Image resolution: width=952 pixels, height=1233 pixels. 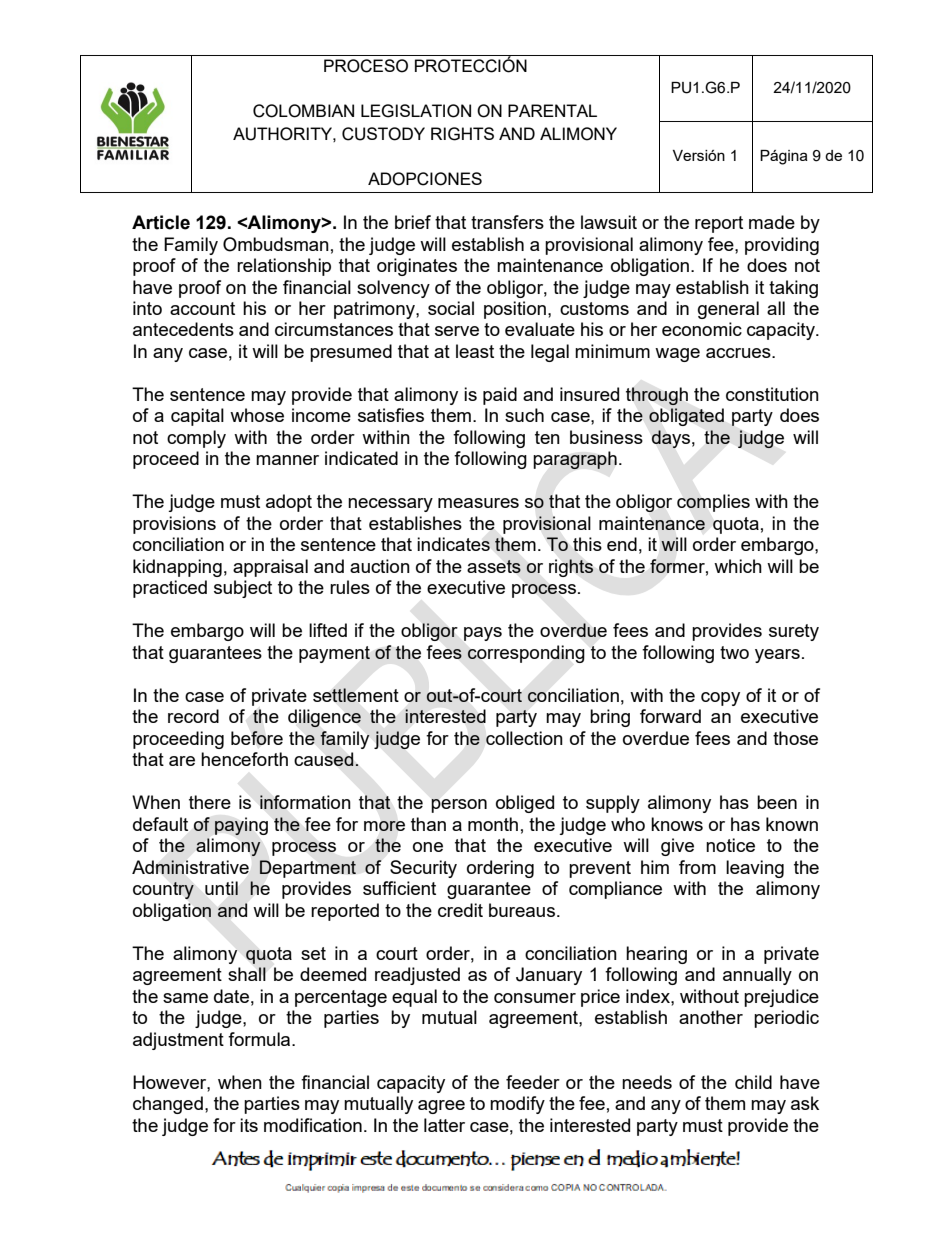 What do you see at coordinates (777, 802) in the image?
I see `been` at bounding box center [777, 802].
